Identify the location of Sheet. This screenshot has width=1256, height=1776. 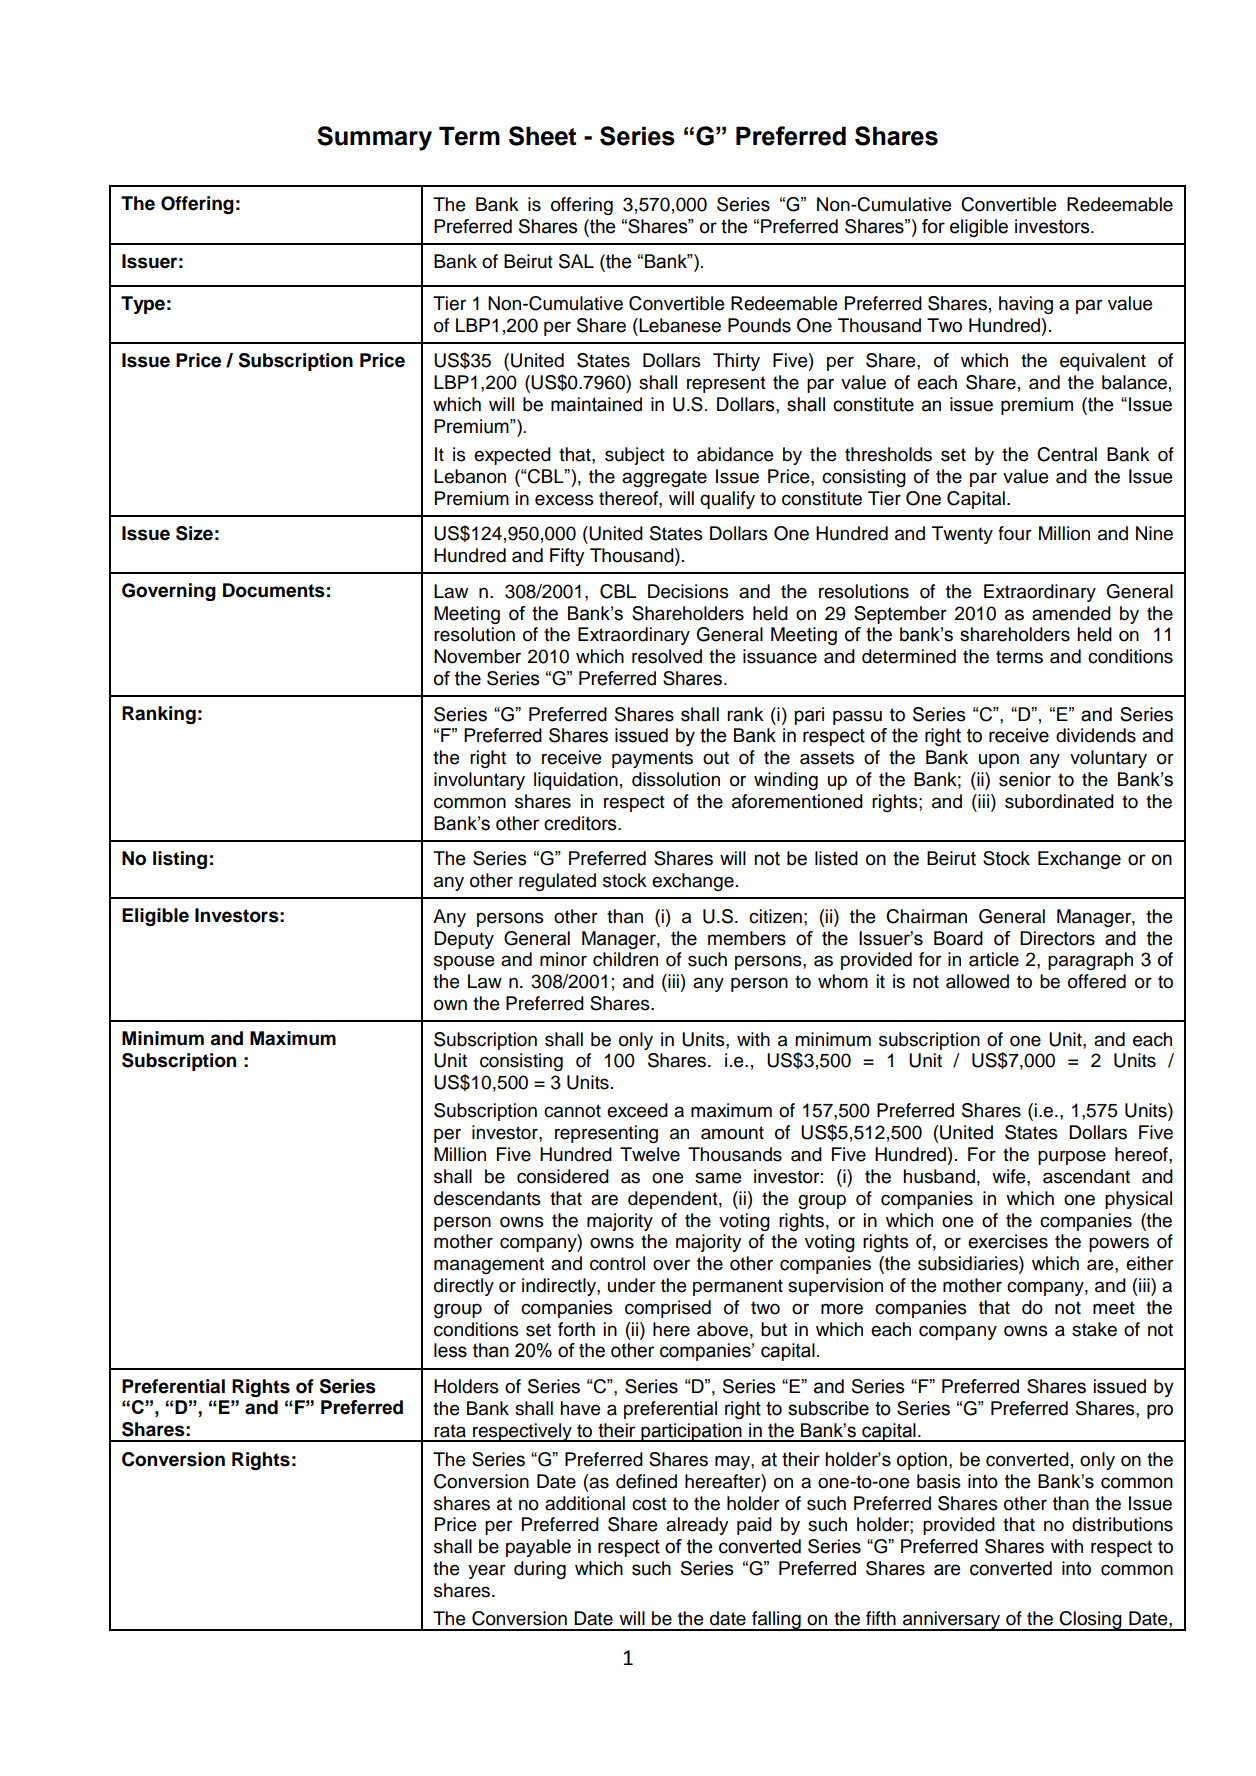
(542, 136).
